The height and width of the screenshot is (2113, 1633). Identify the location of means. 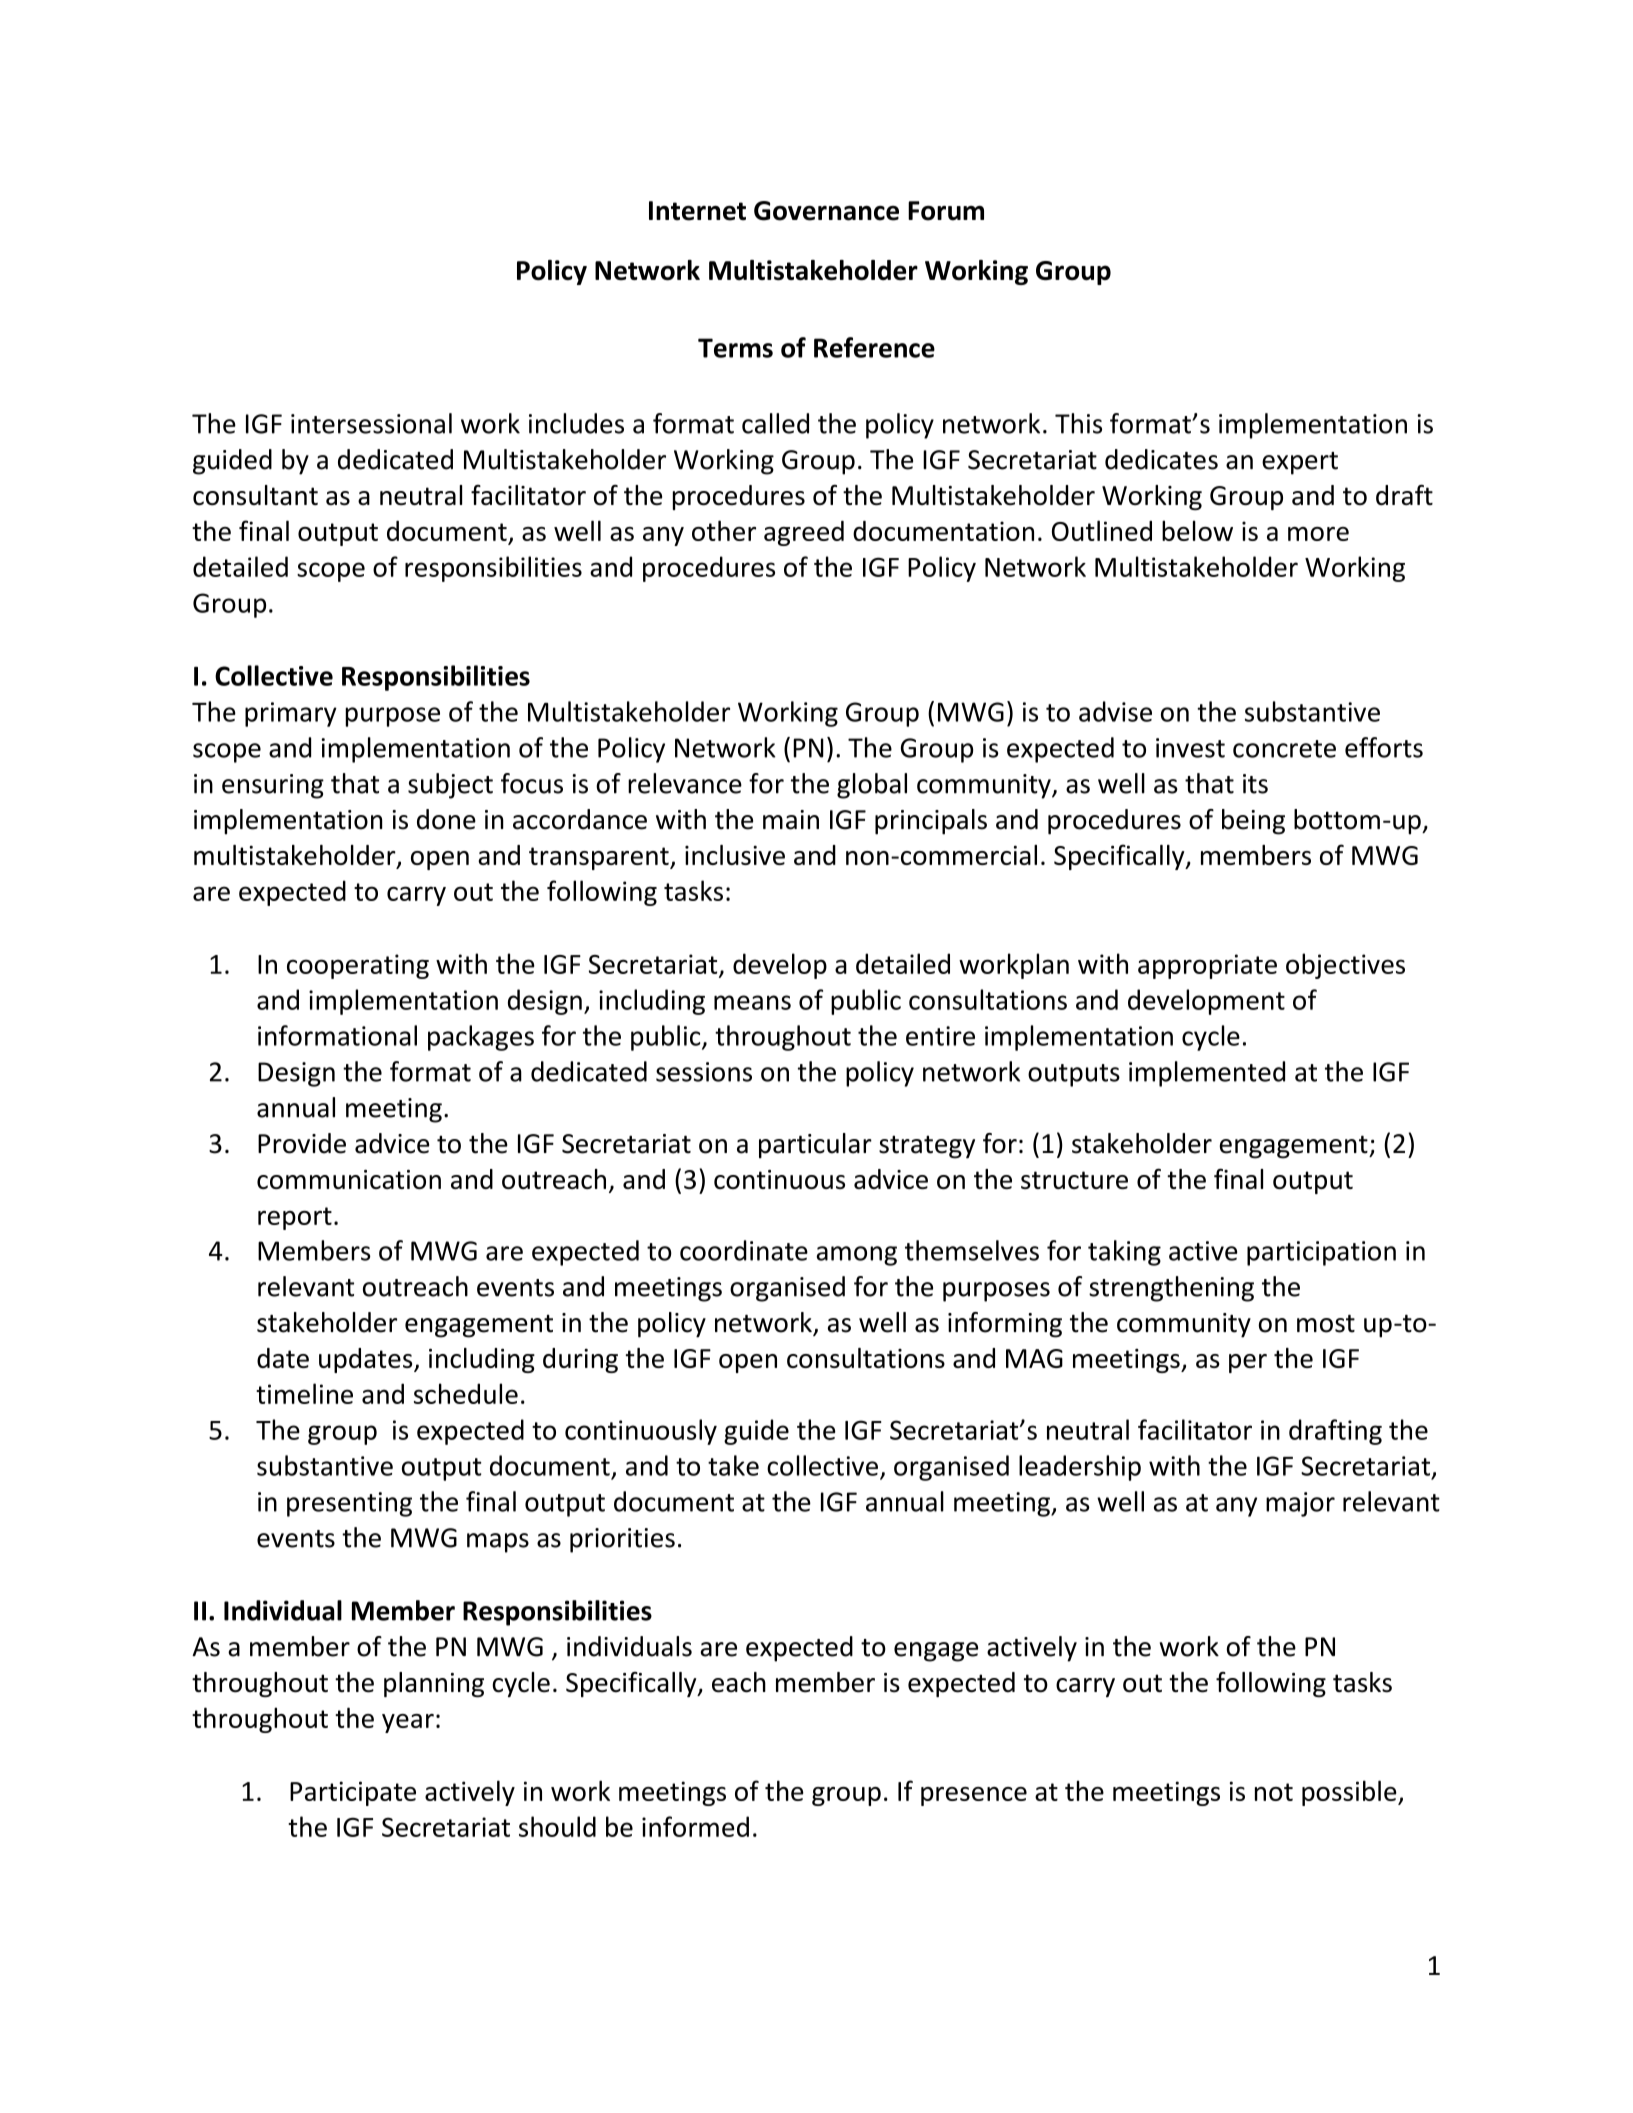
(752, 1002).
